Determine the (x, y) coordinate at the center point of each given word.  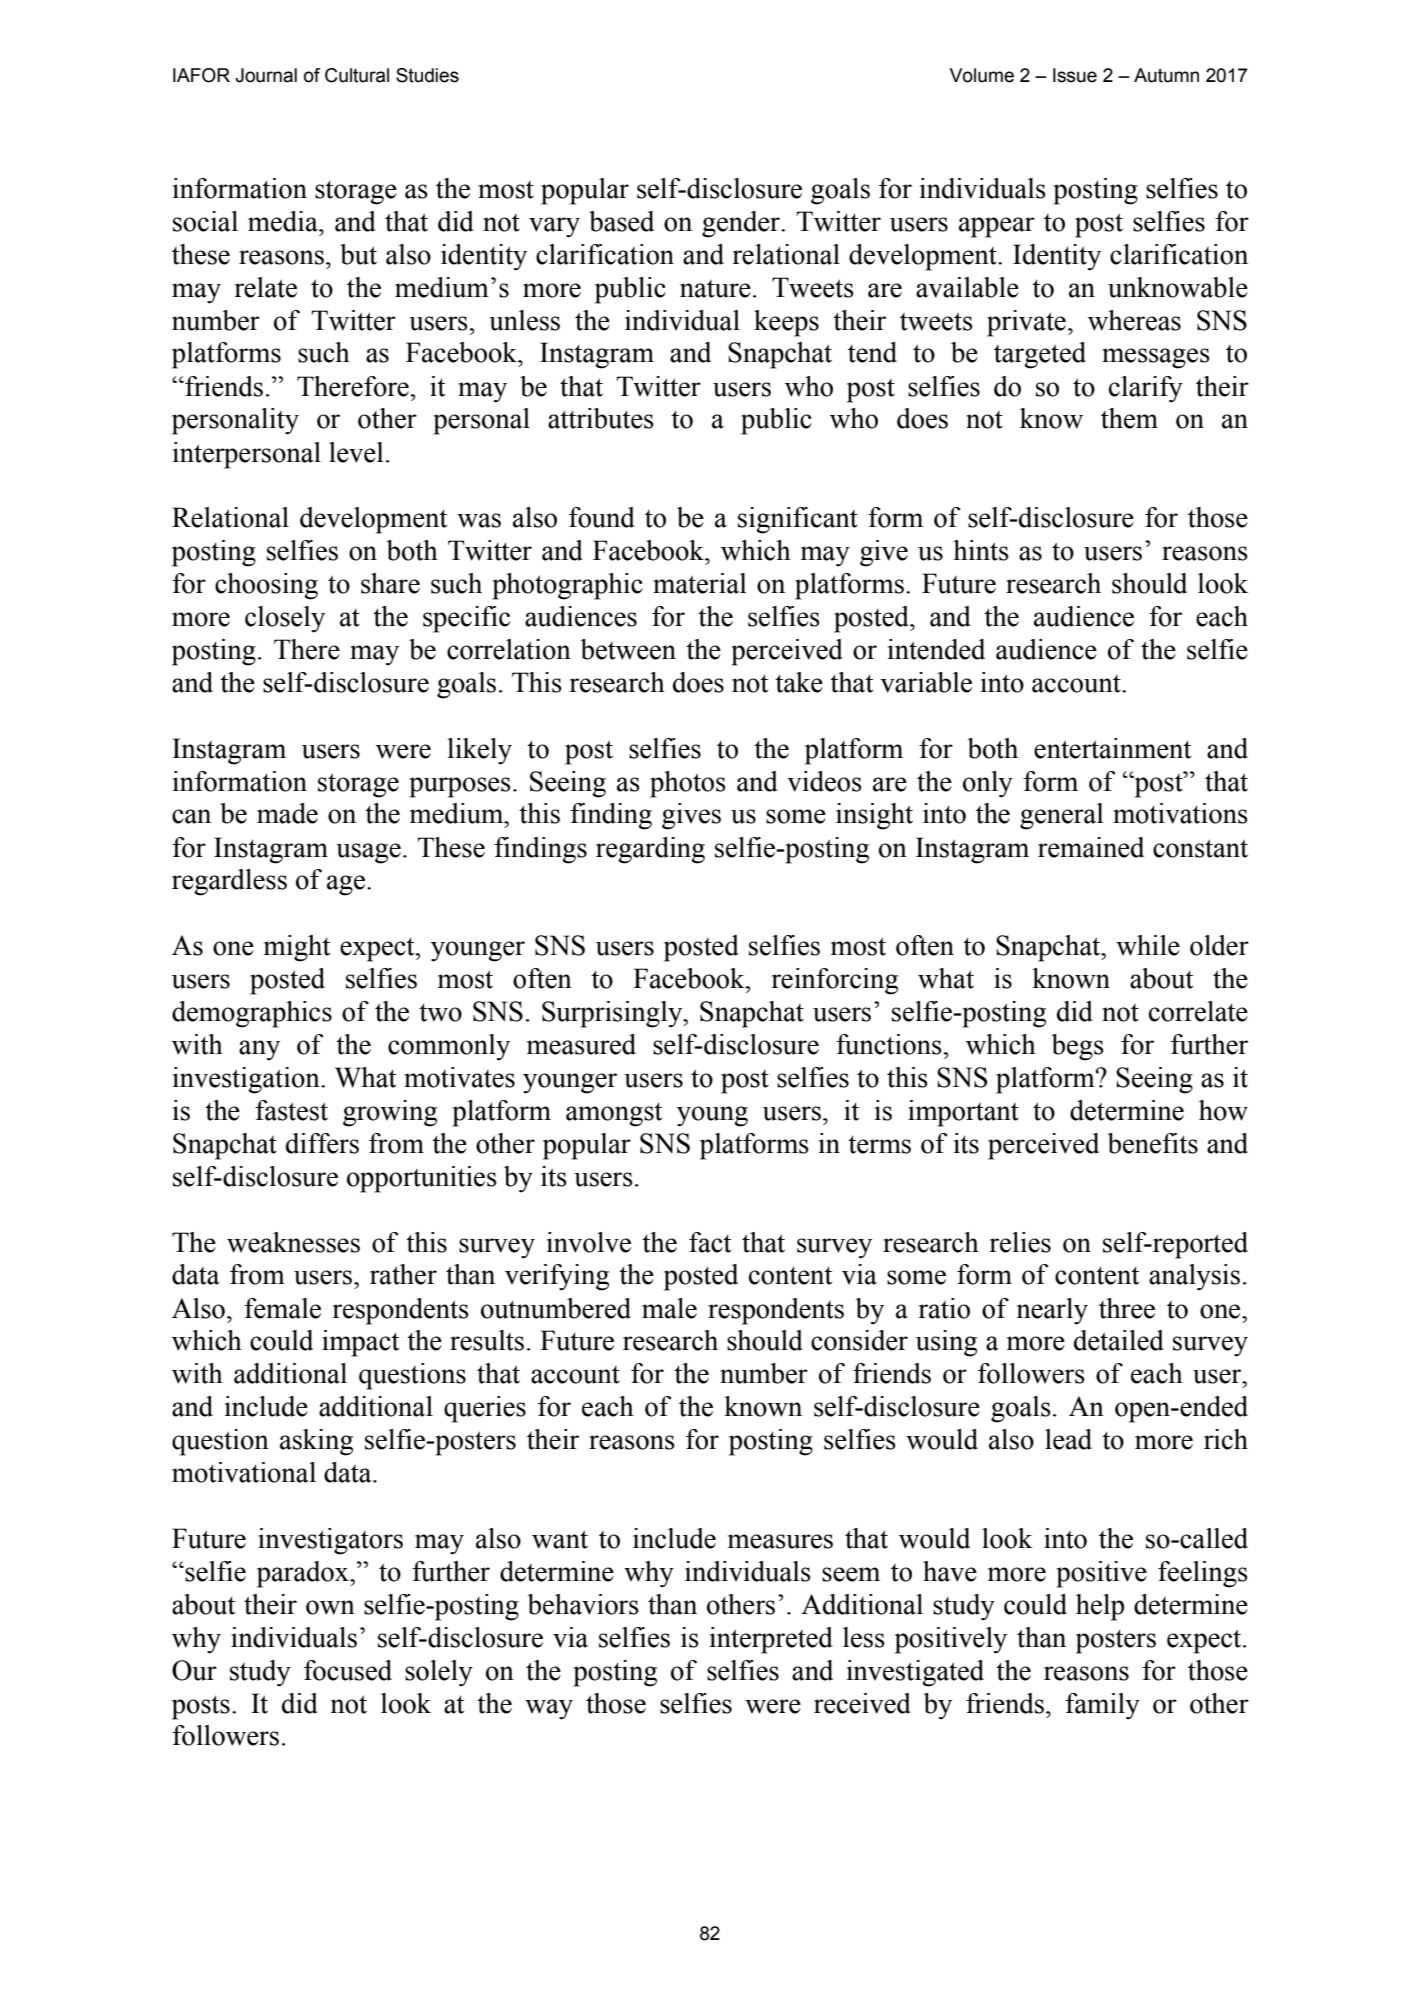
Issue (1075, 75)
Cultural (357, 75)
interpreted (771, 1640)
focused (348, 1670)
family (1102, 1706)
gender (742, 224)
